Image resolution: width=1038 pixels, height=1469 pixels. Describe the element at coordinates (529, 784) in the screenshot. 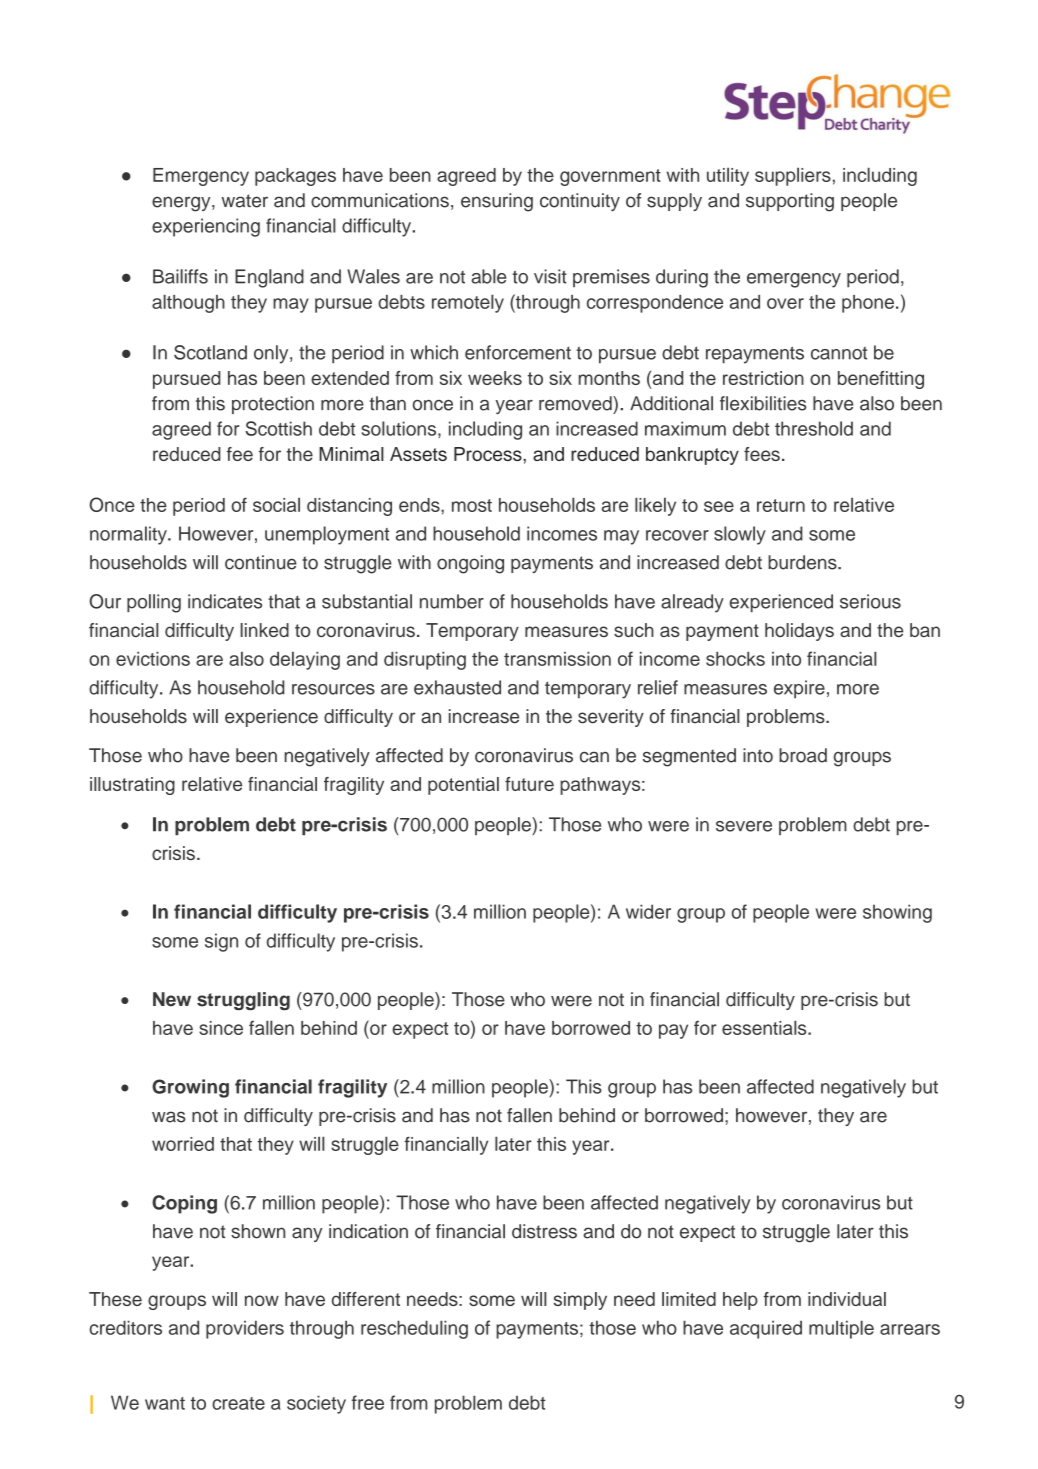

I see `future` at that location.
